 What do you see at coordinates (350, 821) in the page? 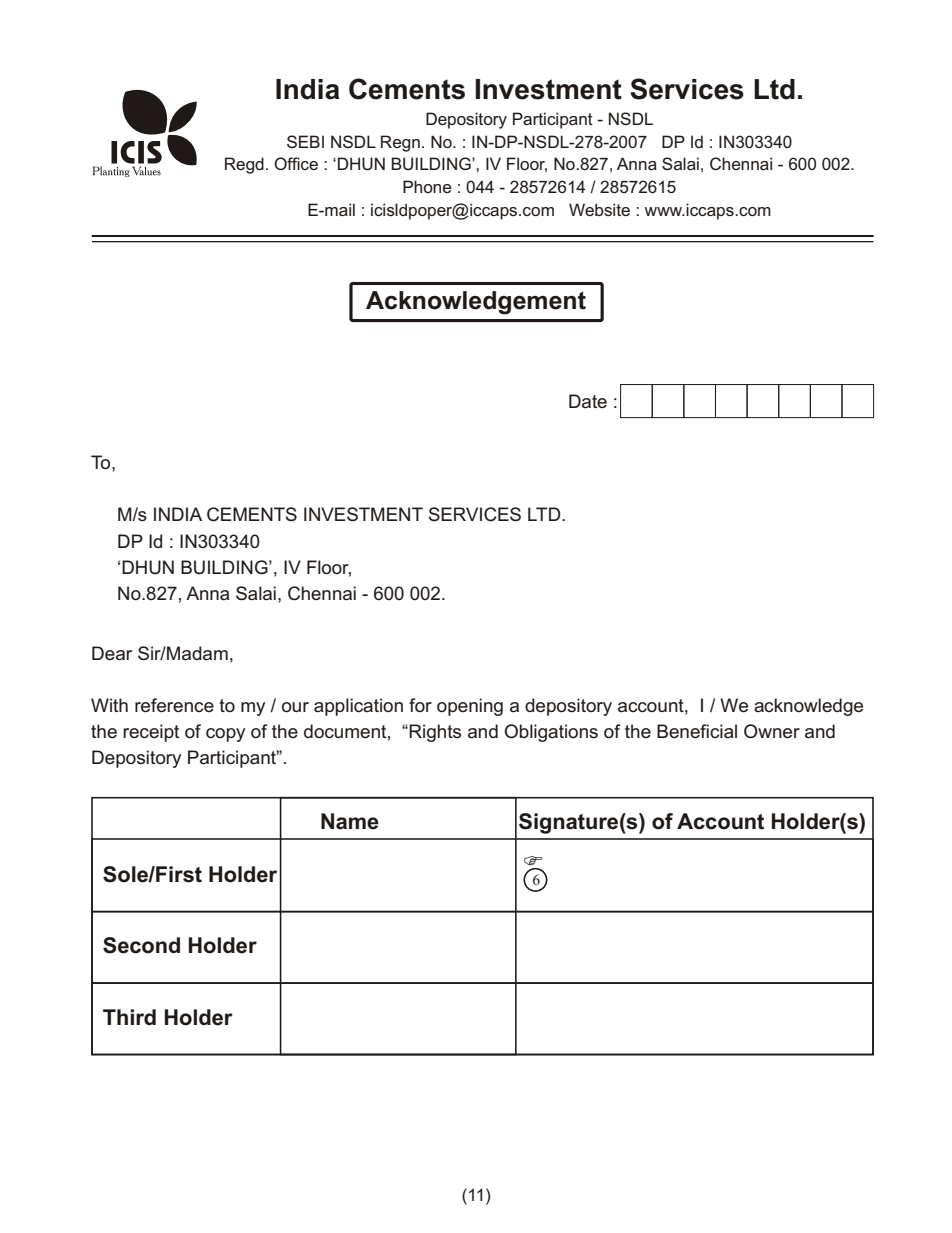
I see `Name` at bounding box center [350, 821].
